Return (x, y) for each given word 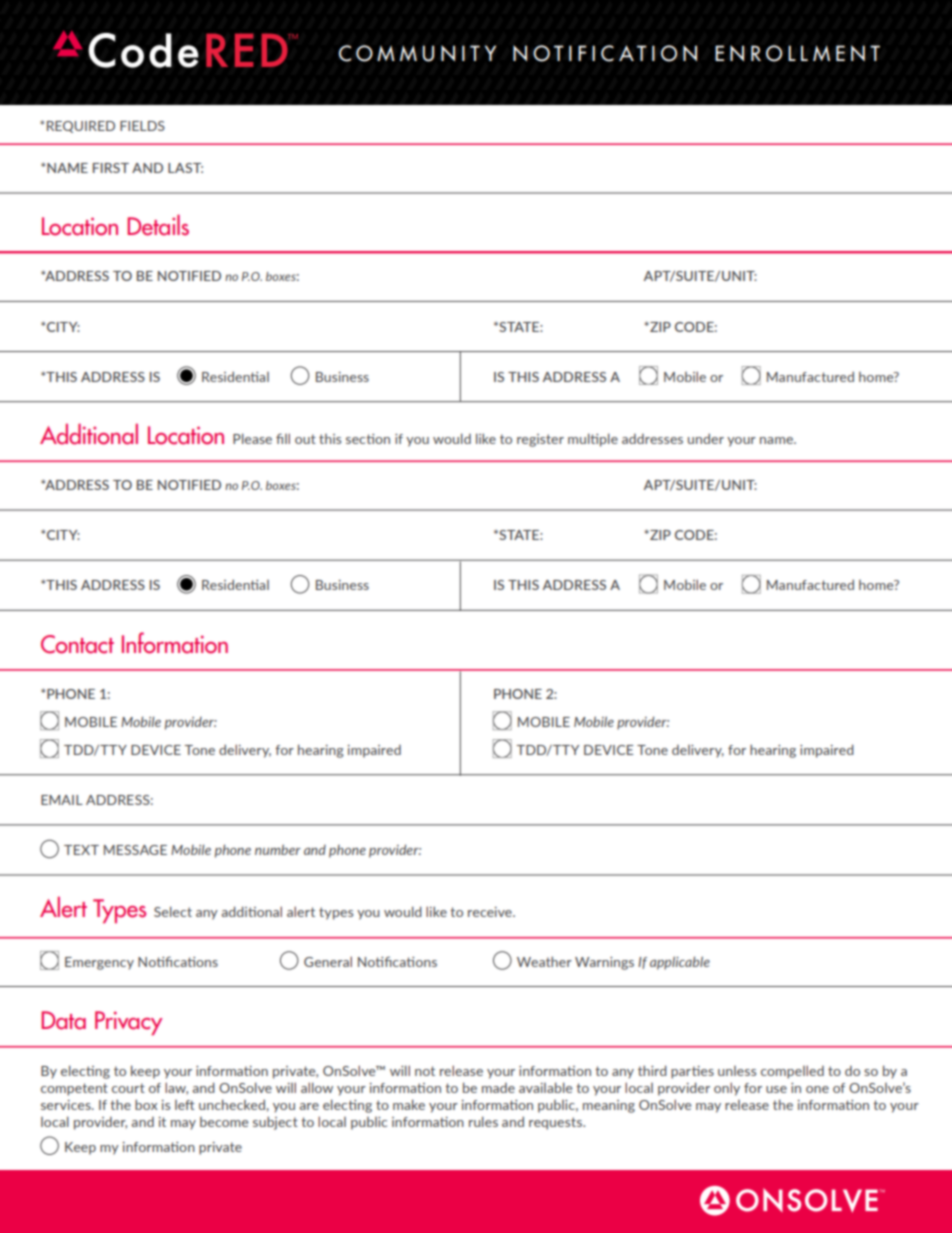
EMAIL (62, 800)
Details (158, 225)
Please (252, 438)
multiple (593, 440)
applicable (680, 963)
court (128, 1088)
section (368, 439)
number (278, 849)
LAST (185, 168)
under (706, 438)
